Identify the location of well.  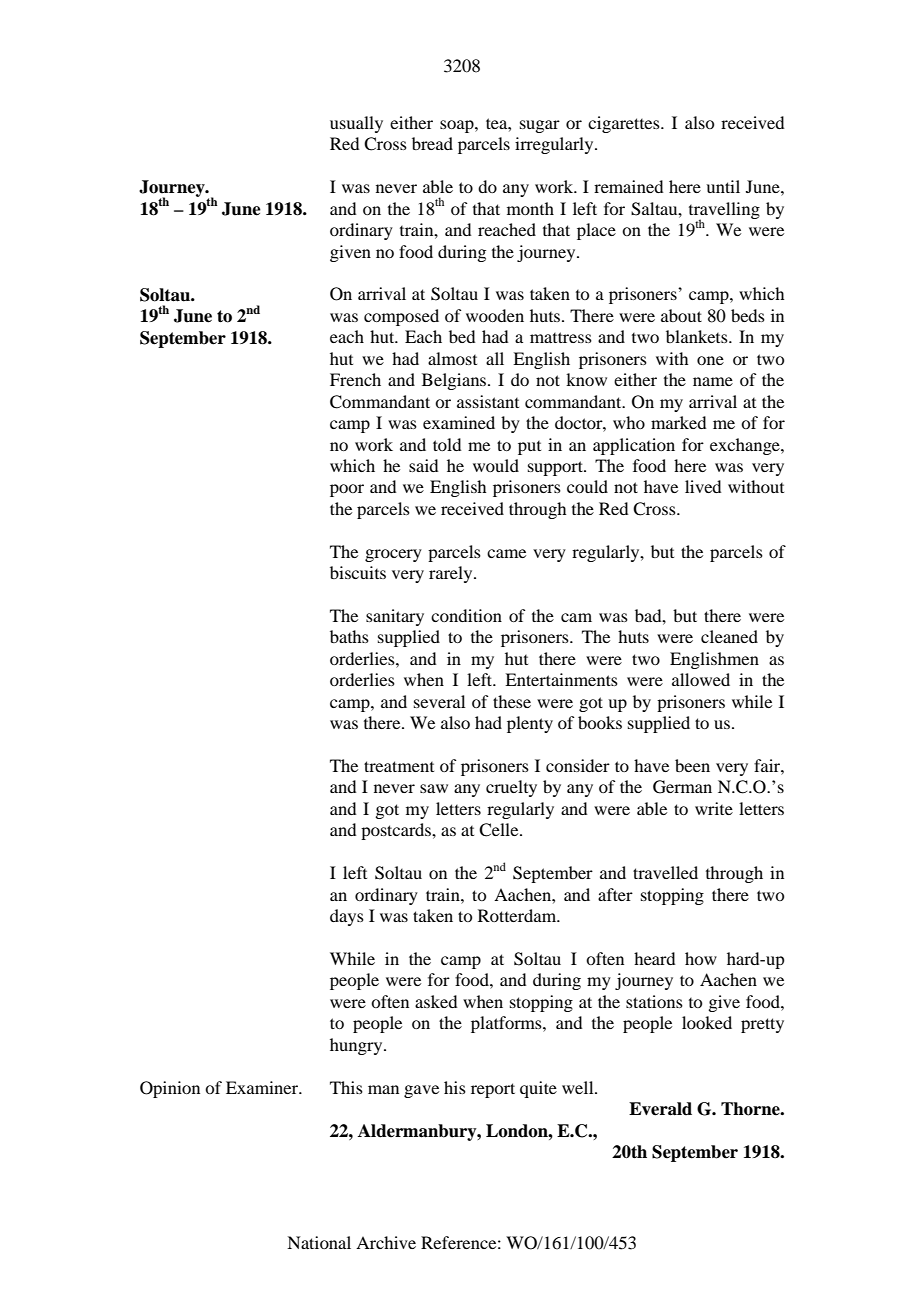
(579, 1087).
